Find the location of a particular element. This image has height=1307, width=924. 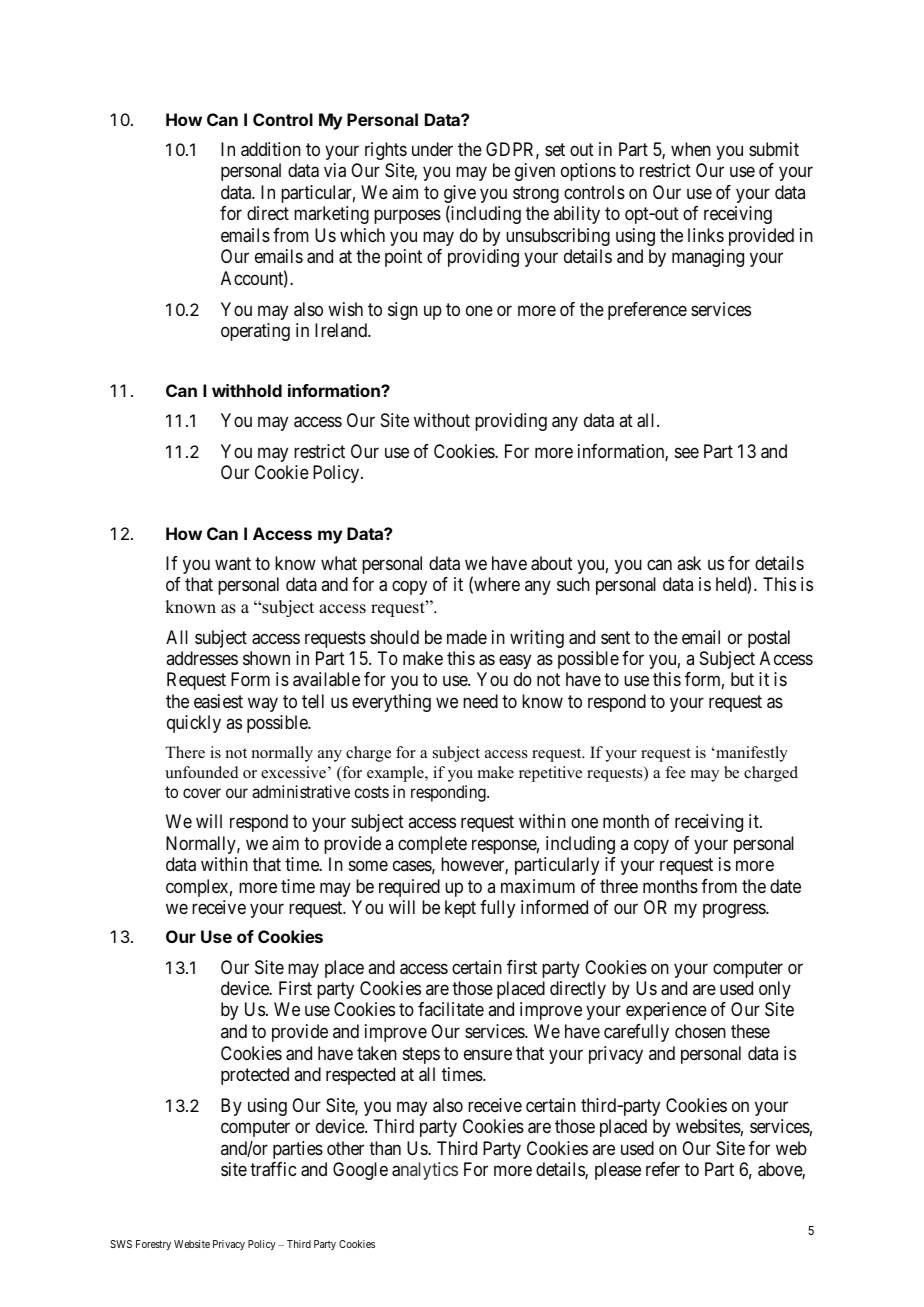

without is located at coordinates (442, 420).
